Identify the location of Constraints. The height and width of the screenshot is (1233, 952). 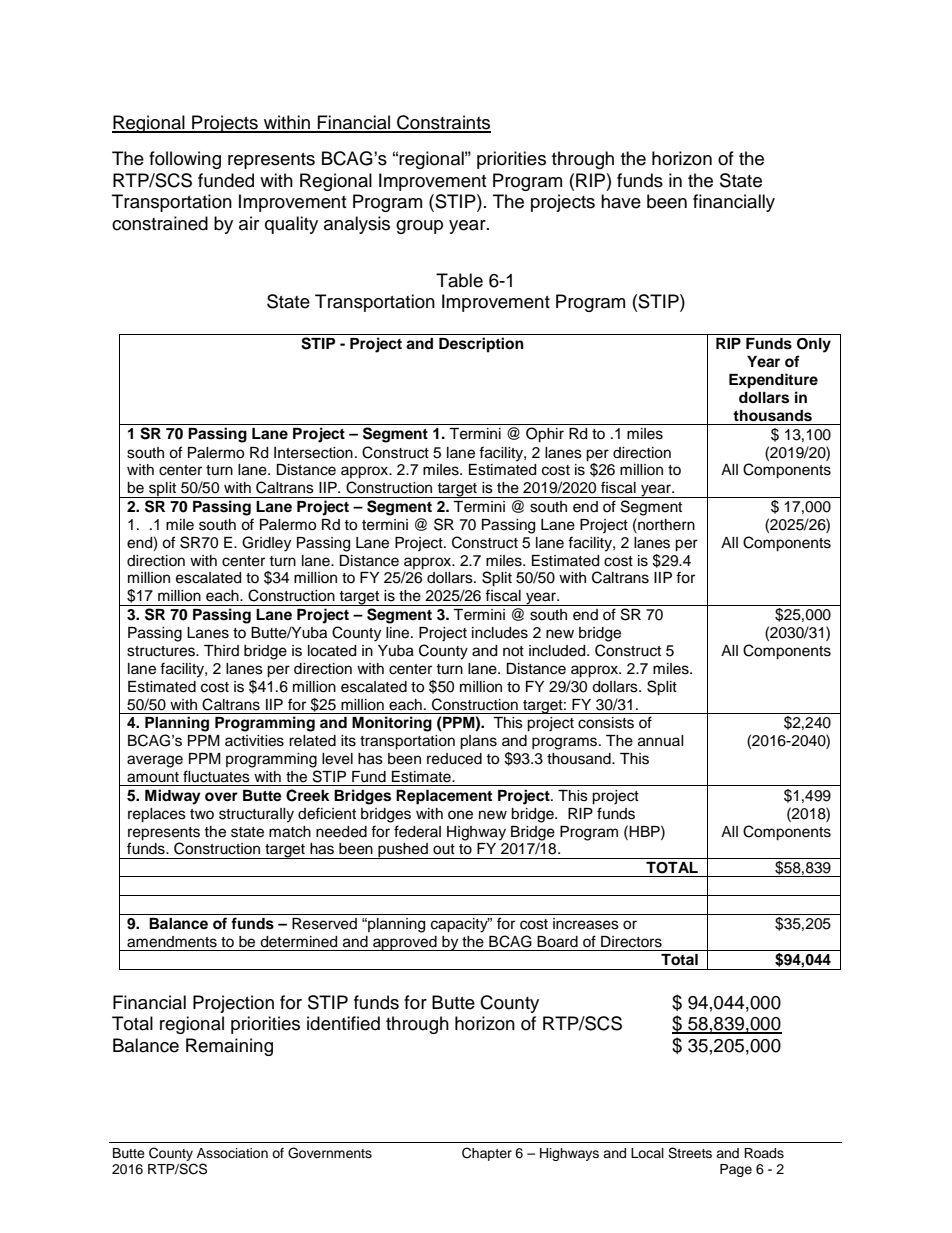
(443, 123).
